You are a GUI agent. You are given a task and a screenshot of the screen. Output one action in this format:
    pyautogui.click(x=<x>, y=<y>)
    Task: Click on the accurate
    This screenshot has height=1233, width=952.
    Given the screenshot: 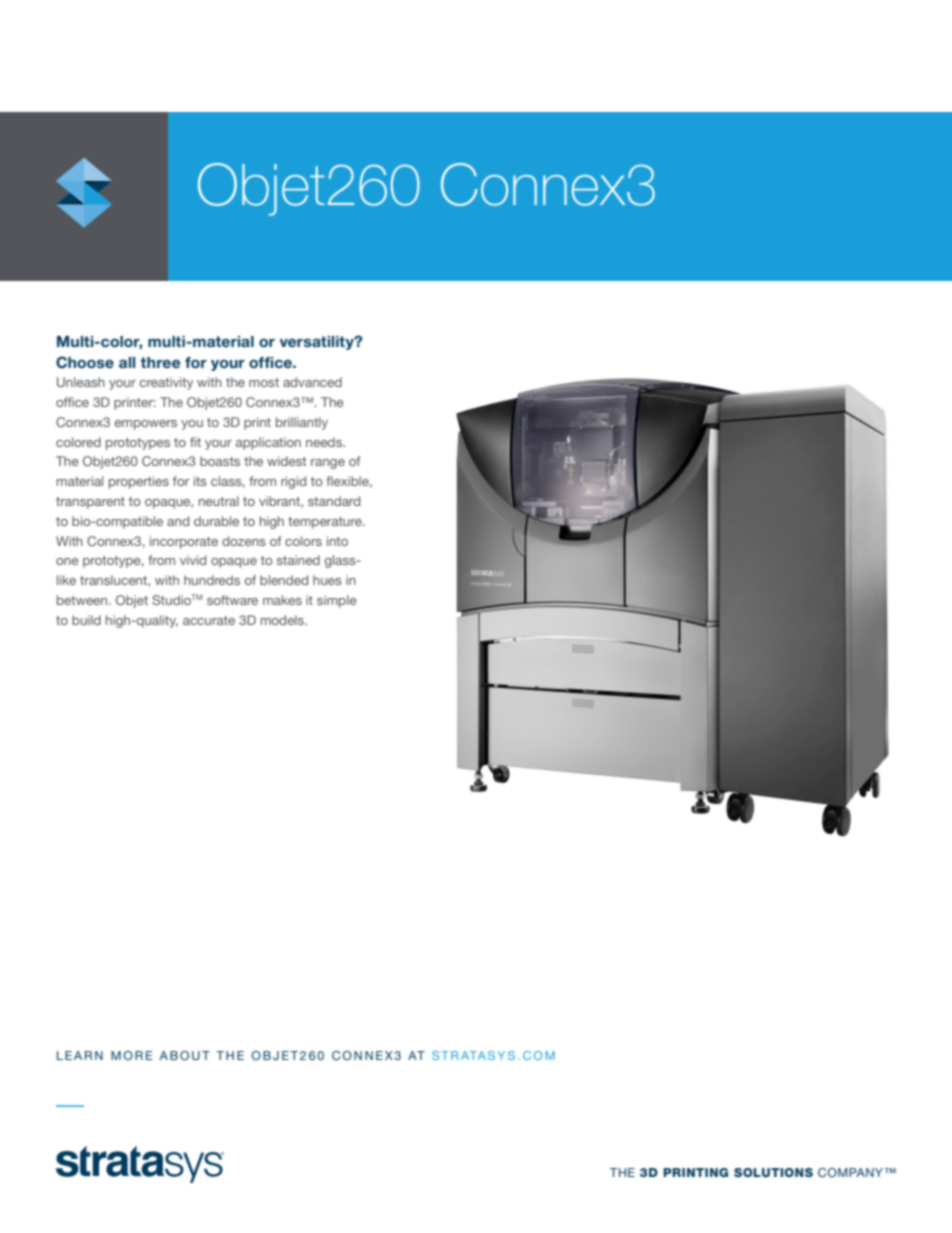 What is the action you would take?
    pyautogui.click(x=209, y=620)
